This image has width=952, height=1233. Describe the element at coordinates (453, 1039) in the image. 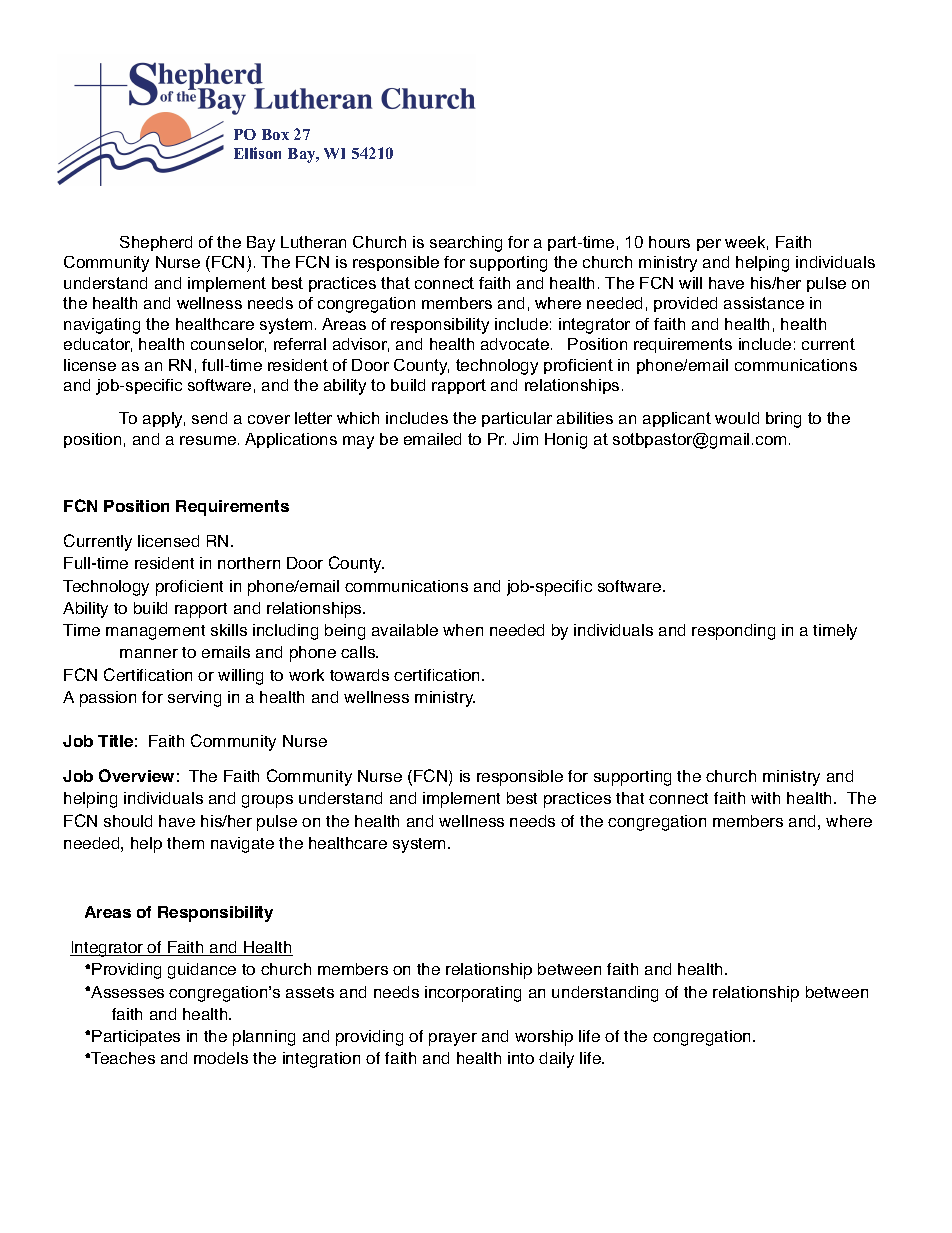

I see `prayer` at that location.
